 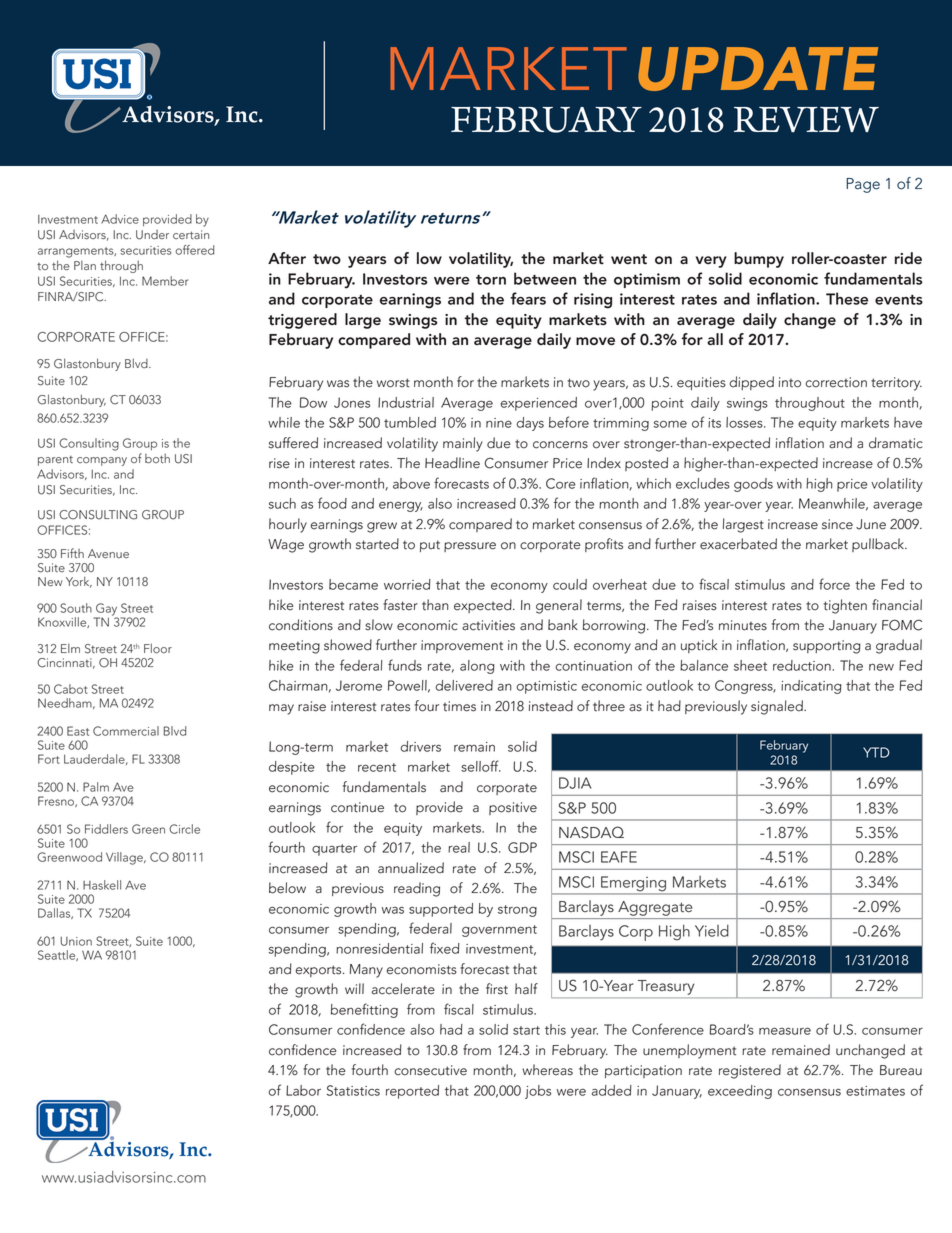 What do you see at coordinates (806, 119) in the image?
I see `REVIEW` at bounding box center [806, 119].
